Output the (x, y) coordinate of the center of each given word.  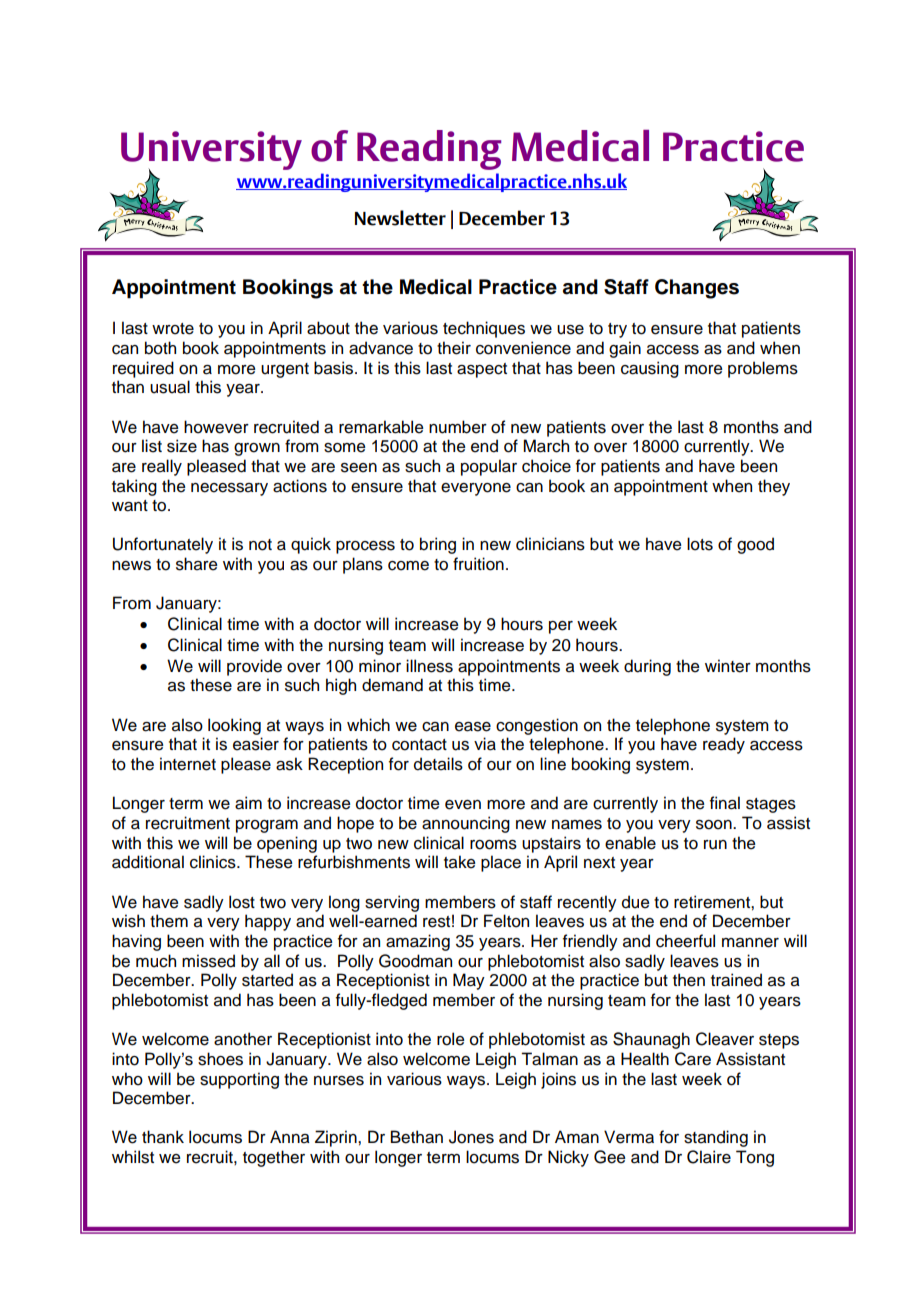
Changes (697, 289)
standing (716, 1138)
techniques (484, 329)
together (274, 1158)
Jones (471, 1137)
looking (234, 726)
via (485, 744)
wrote (173, 329)
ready (724, 745)
